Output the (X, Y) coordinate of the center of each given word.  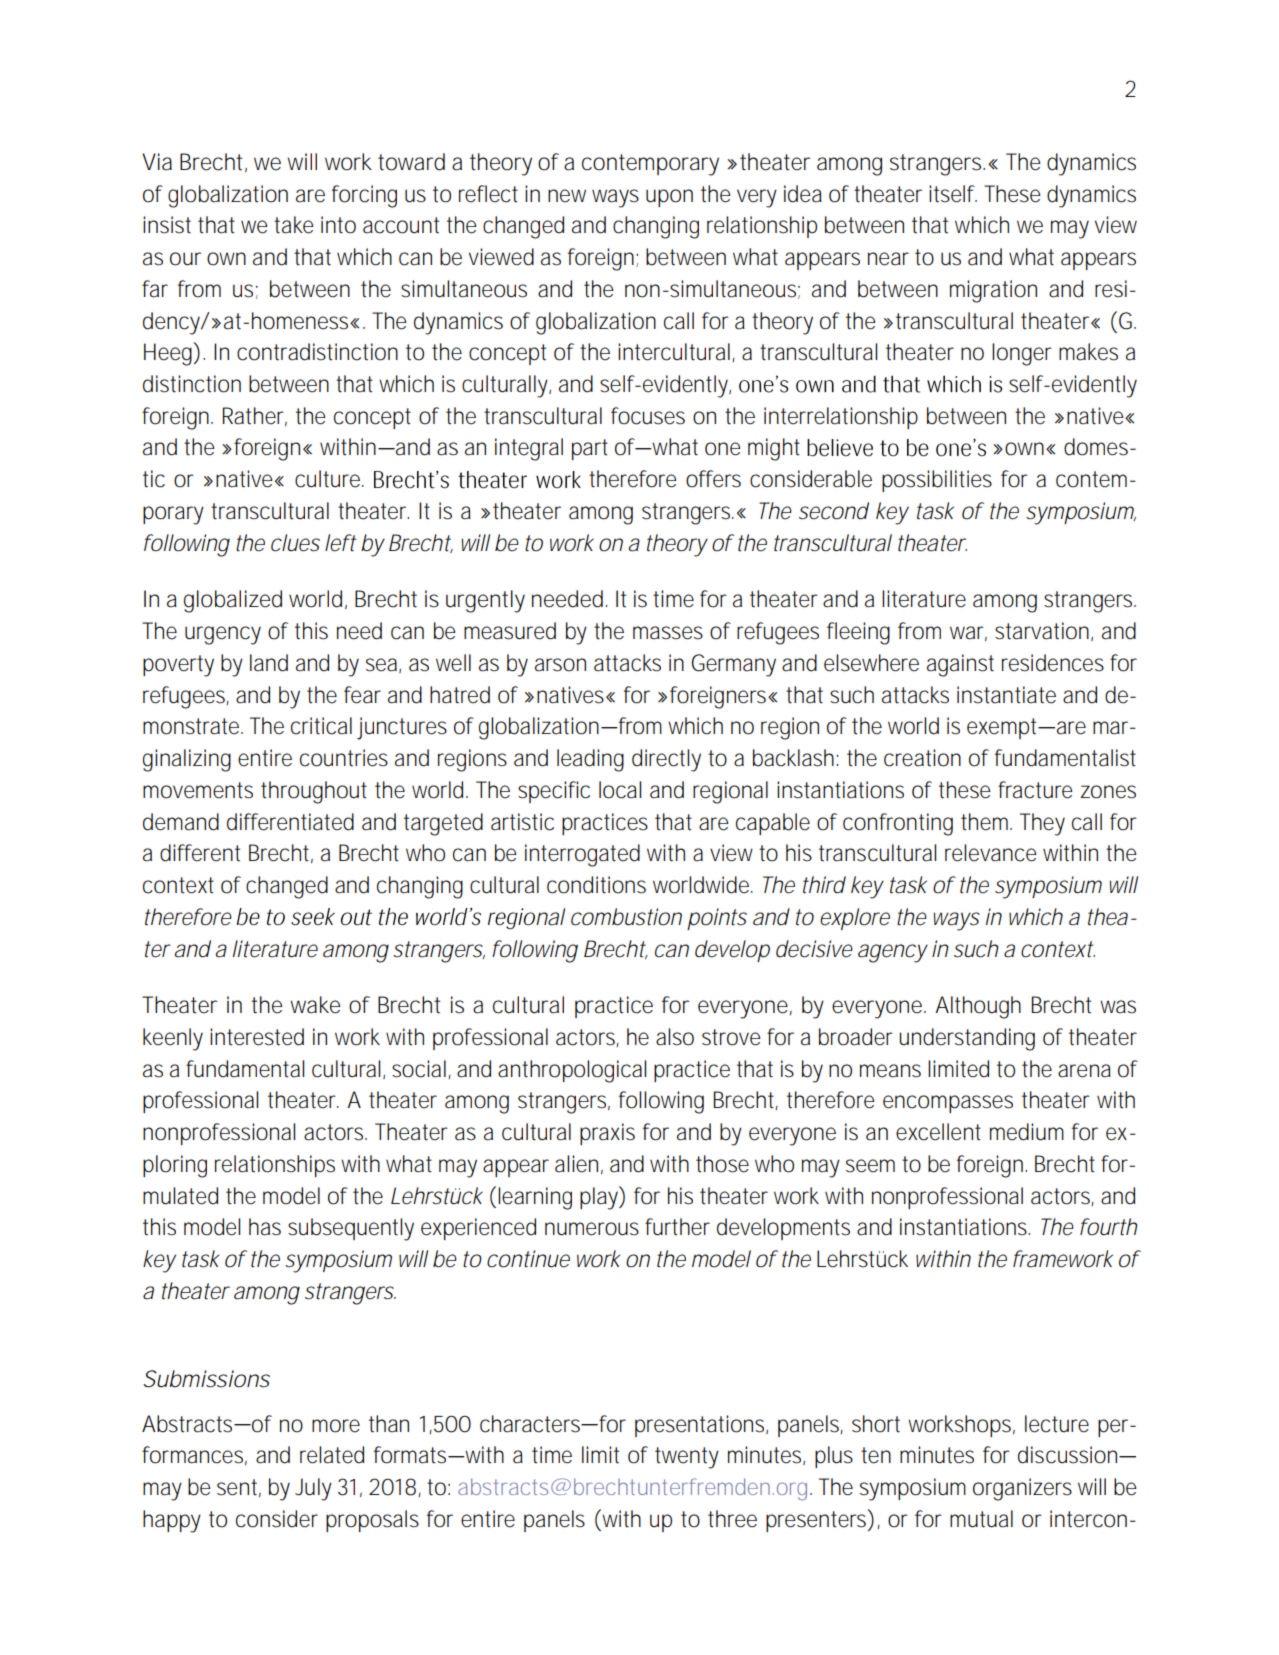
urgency (223, 635)
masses (668, 633)
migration (993, 291)
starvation (1043, 631)
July (313, 1489)
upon (669, 198)
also (675, 1037)
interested (257, 1037)
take (294, 225)
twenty (687, 1458)
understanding (967, 1039)
